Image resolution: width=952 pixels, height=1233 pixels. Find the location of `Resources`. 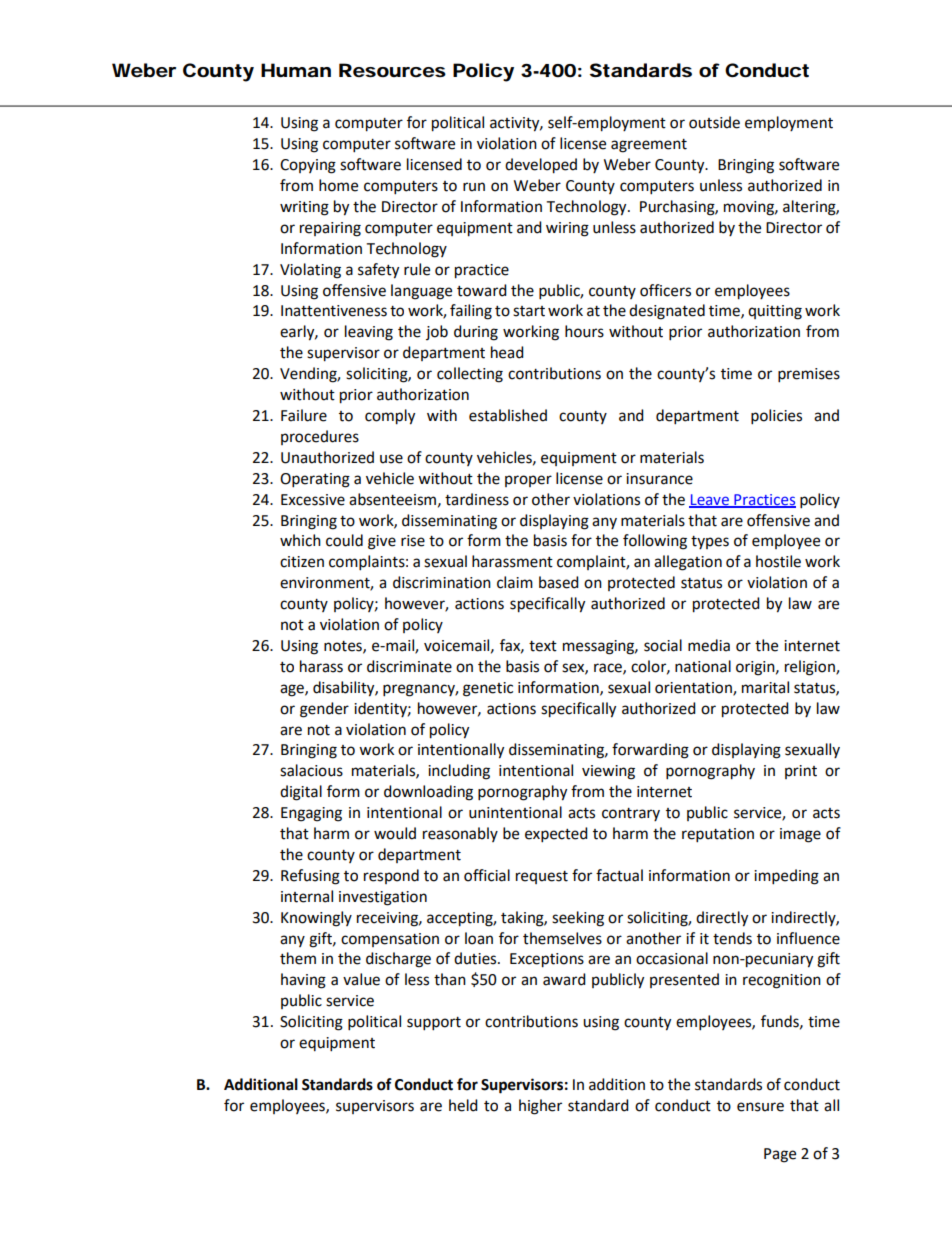

Resources is located at coordinates (392, 70).
